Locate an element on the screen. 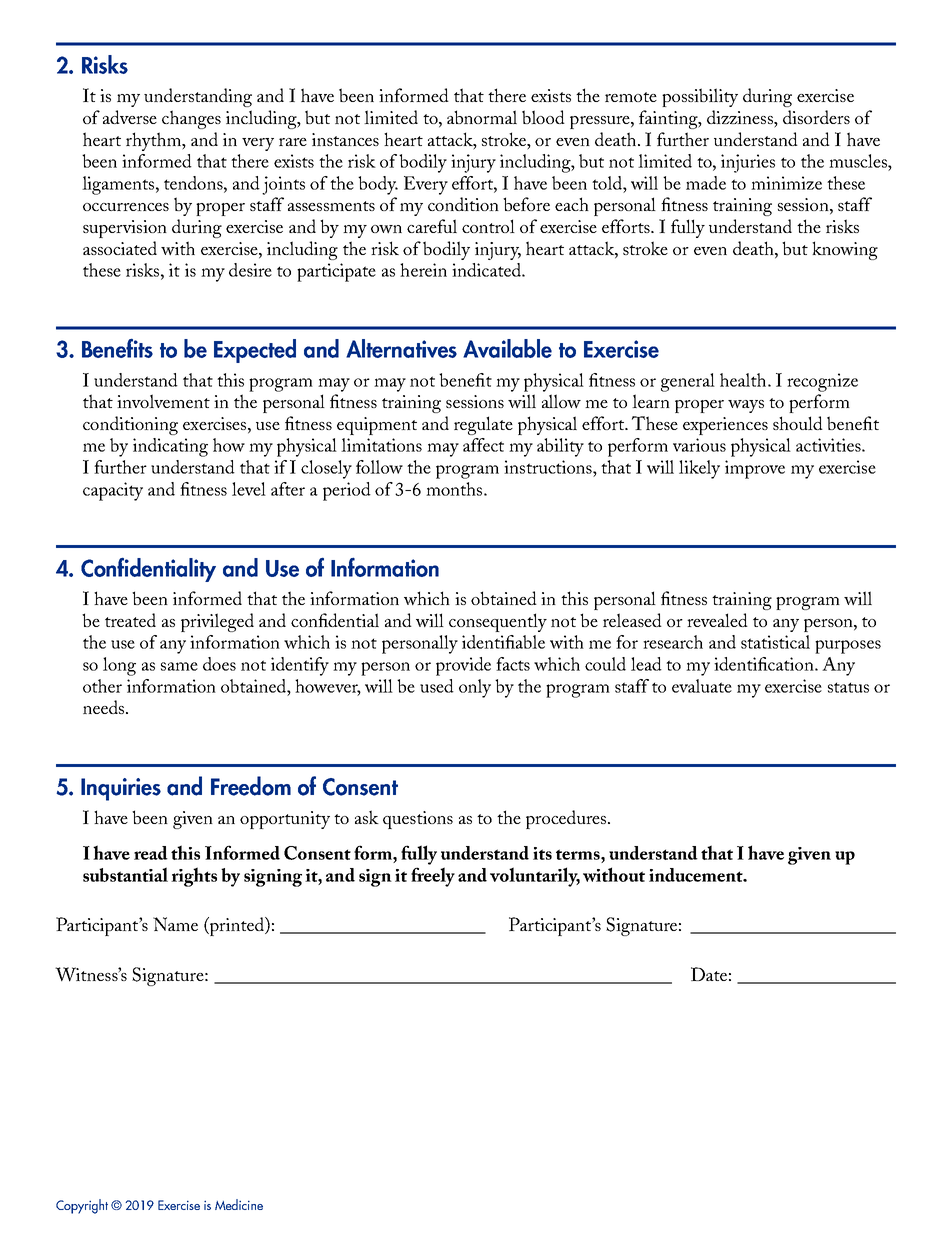 This screenshot has height=1233, width=952. affect is located at coordinates (483, 445).
